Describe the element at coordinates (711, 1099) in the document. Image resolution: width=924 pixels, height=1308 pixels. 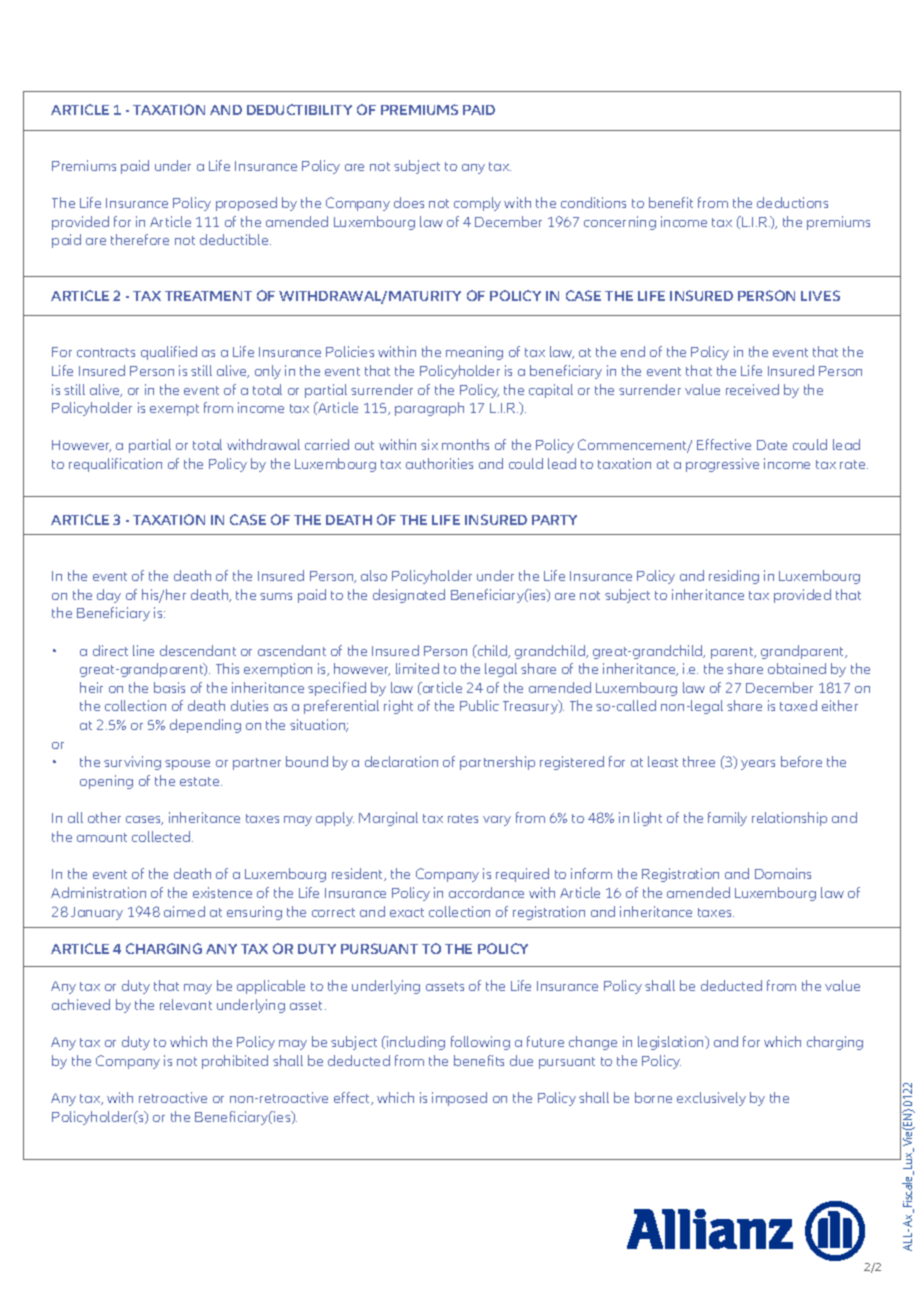
I see `exclusively` at that location.
